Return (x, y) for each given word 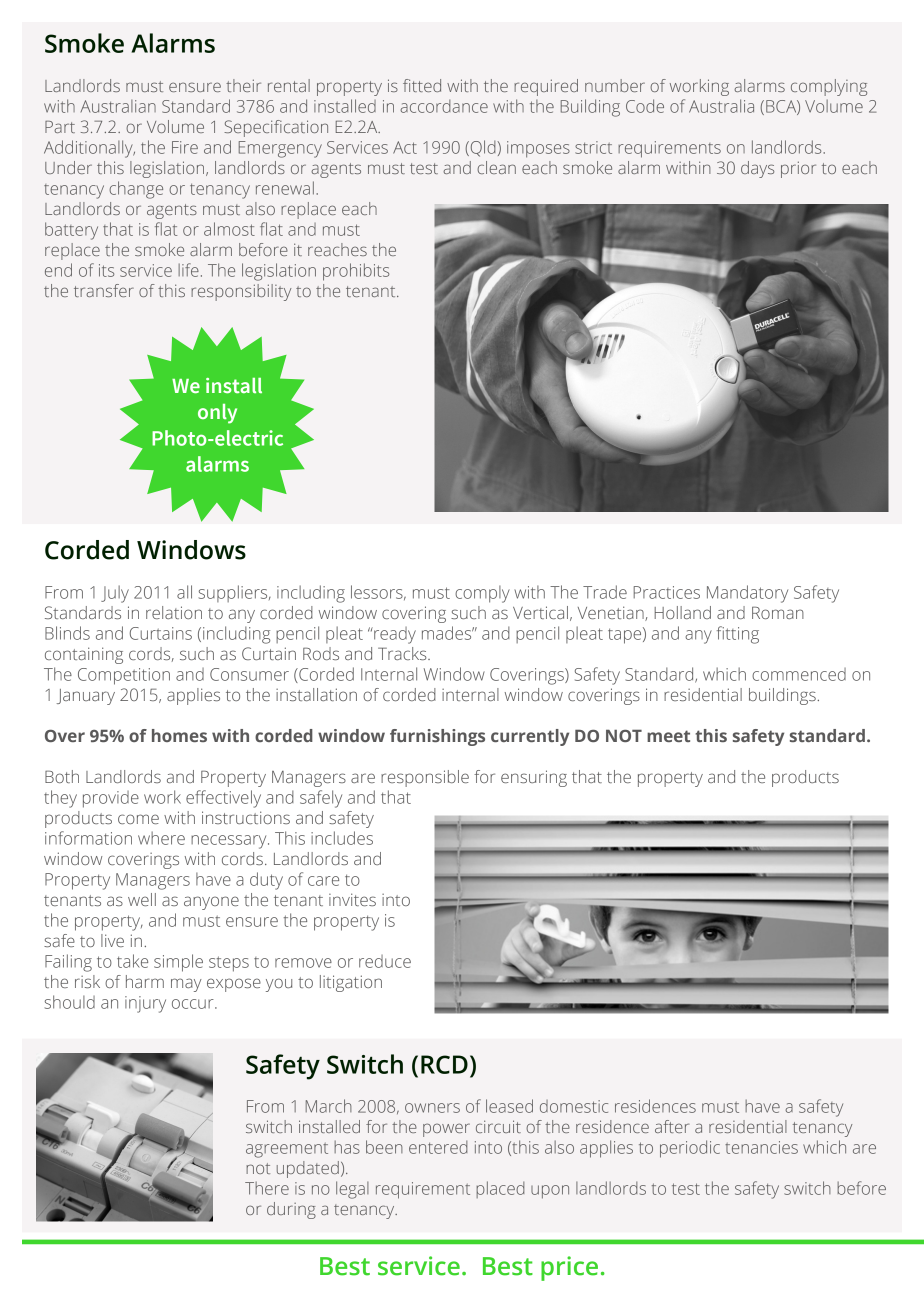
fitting (738, 635)
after (672, 1126)
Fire (185, 147)
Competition (124, 676)
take (132, 961)
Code (645, 106)
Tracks (403, 653)
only (217, 414)
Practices (666, 592)
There (267, 1188)
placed (500, 1189)
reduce (385, 961)
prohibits (356, 272)
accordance (444, 106)
